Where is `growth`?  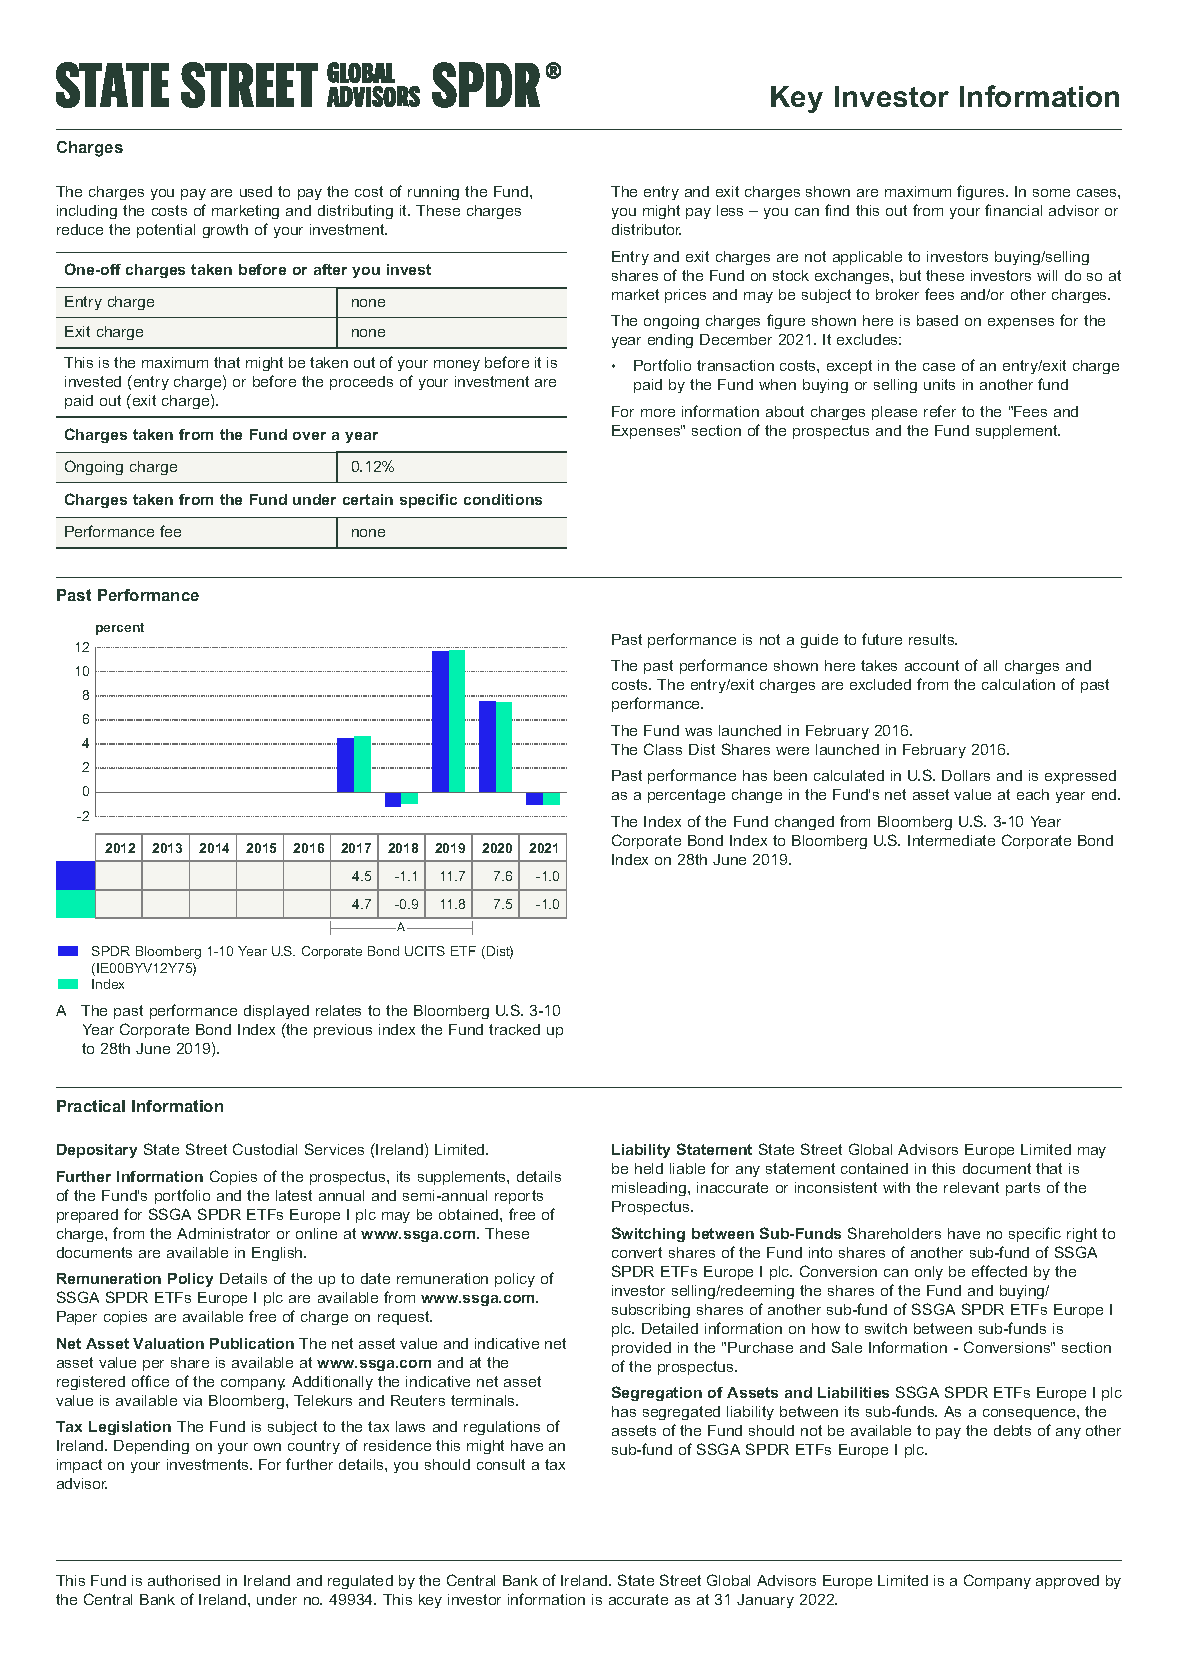
growth is located at coordinates (225, 231).
